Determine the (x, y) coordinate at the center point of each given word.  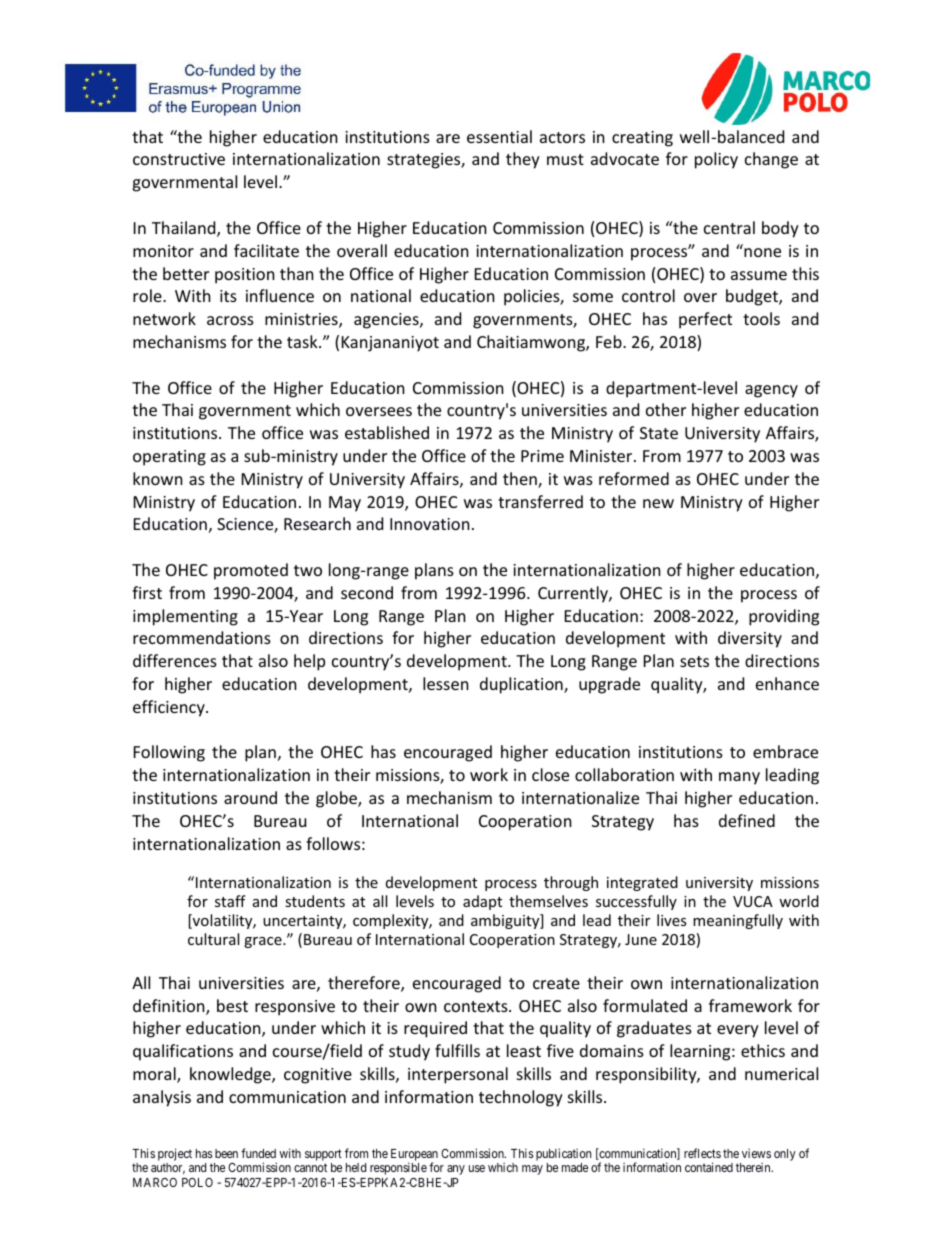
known (158, 478)
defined (747, 820)
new (658, 503)
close (550, 774)
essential (499, 136)
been (226, 1153)
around (250, 797)
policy (716, 160)
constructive (179, 159)
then (521, 480)
